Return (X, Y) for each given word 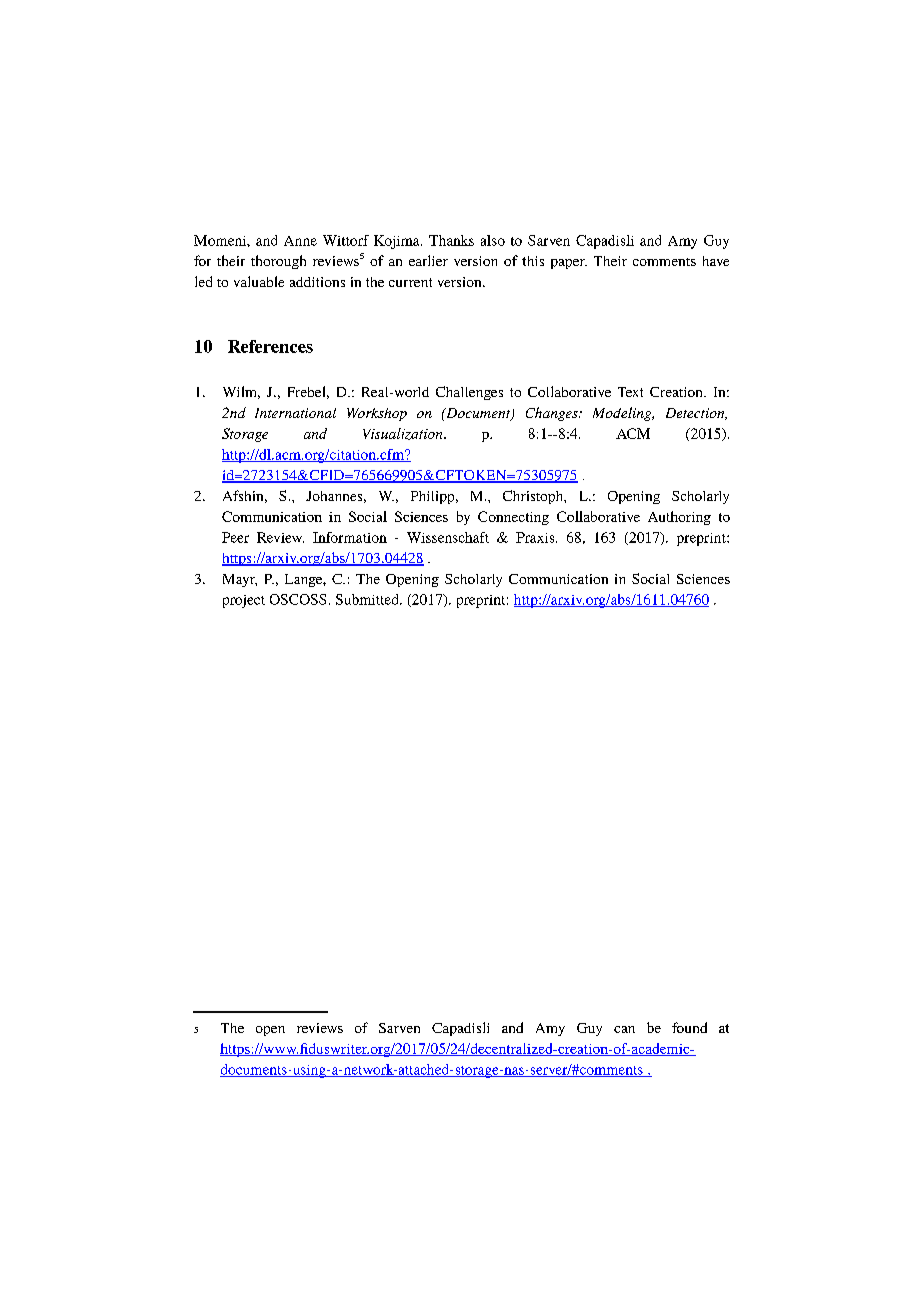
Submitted (368, 599)
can (624, 1029)
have (716, 261)
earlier (428, 260)
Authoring (679, 518)
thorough (278, 262)
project (244, 601)
